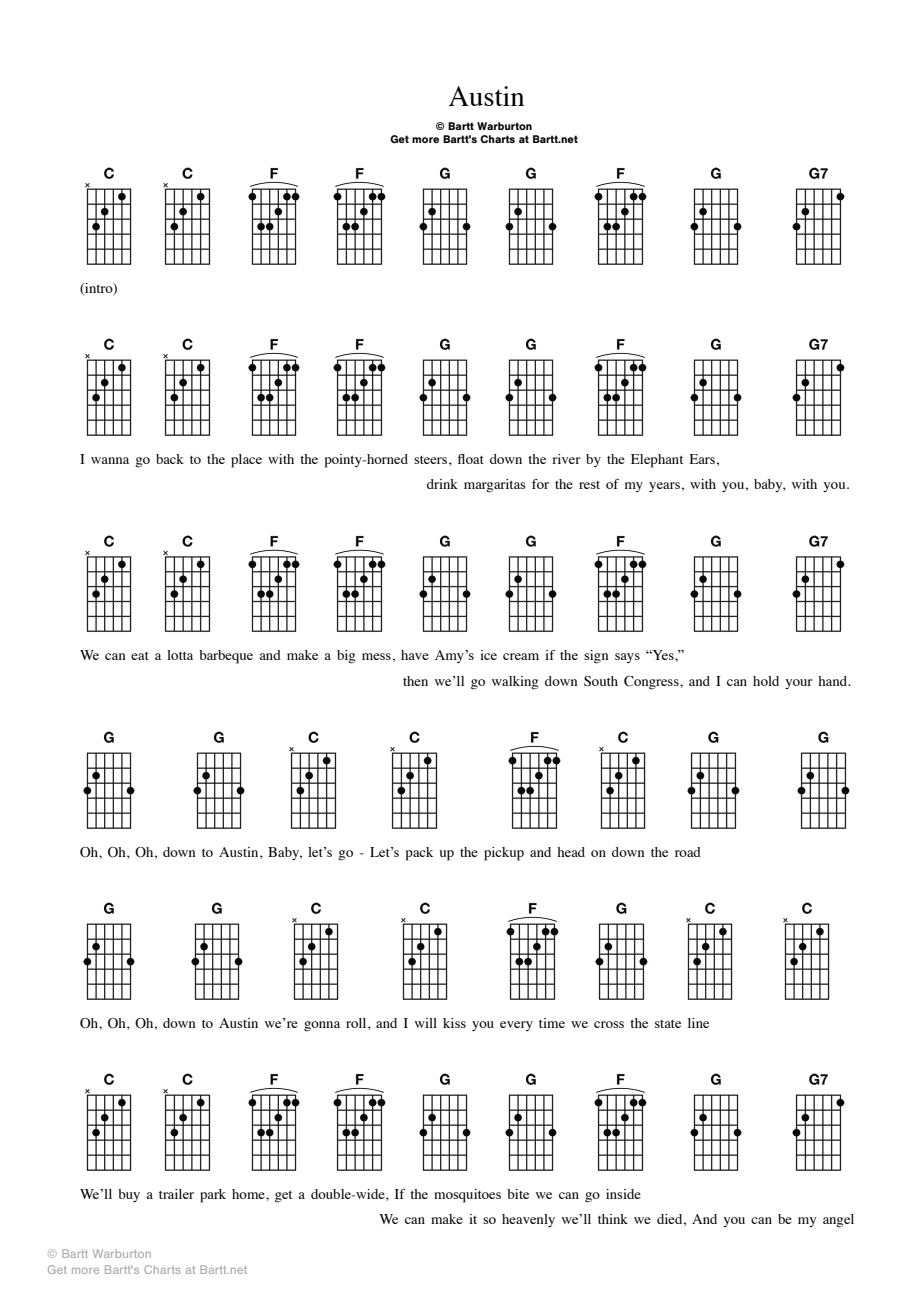  I want to click on mosquitoes, so click(467, 1196).
